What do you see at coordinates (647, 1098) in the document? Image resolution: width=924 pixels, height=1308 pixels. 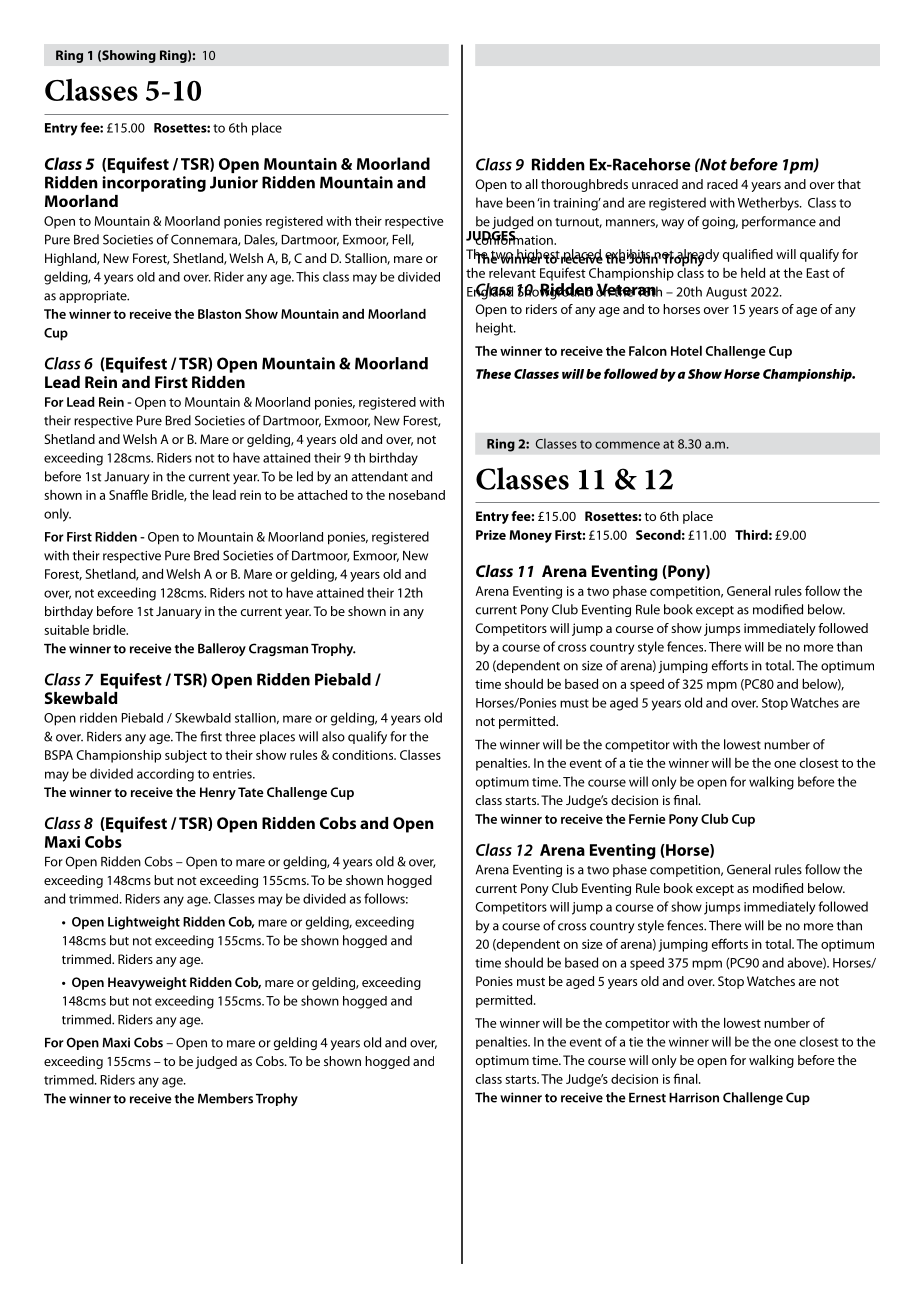 I see `Ernest` at bounding box center [647, 1098].
